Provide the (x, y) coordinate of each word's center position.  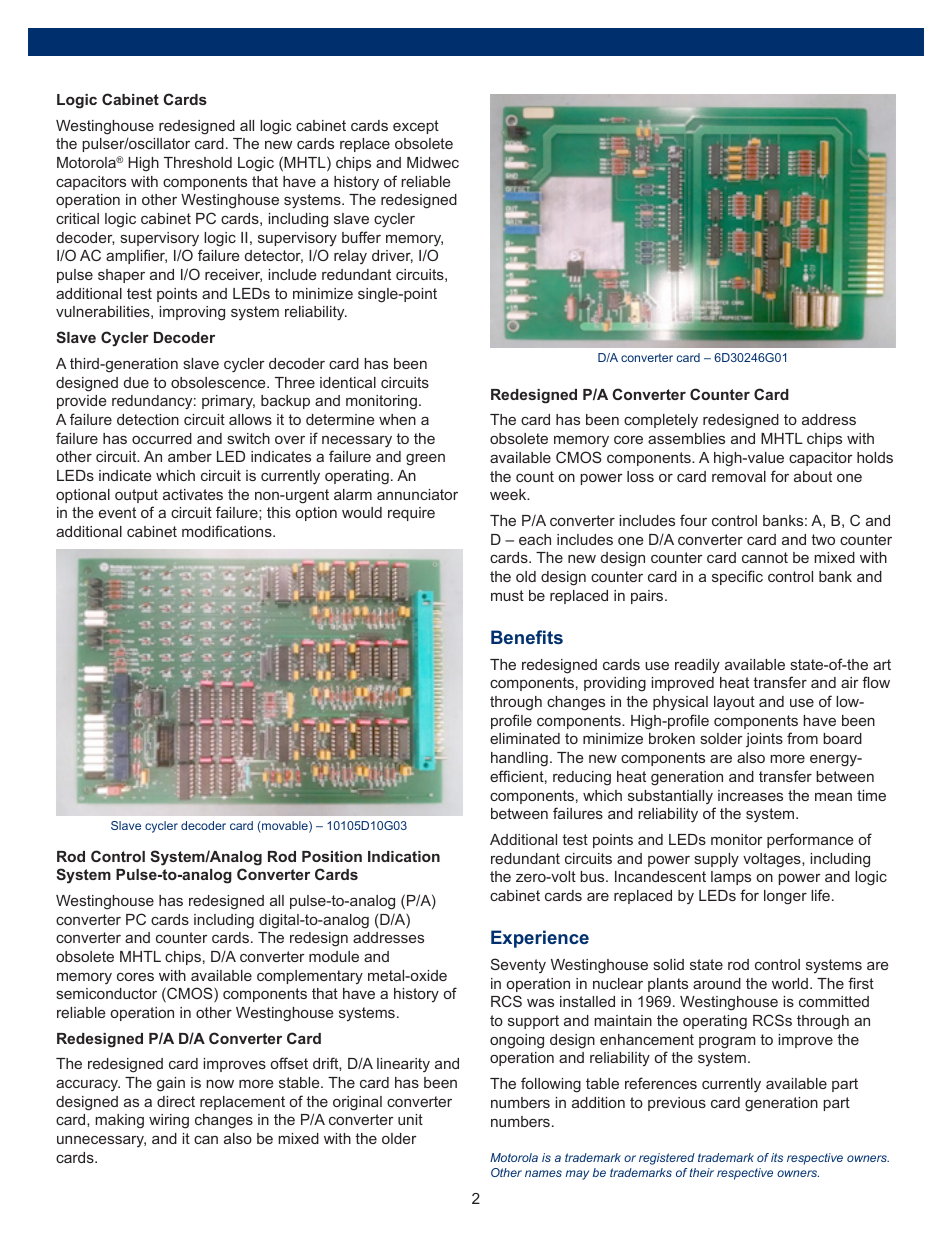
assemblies (686, 438)
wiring (169, 1121)
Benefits (527, 637)
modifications (228, 531)
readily (697, 666)
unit (410, 1119)
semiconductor (107, 993)
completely (661, 421)
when (397, 419)
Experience (540, 939)
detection (148, 419)
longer (785, 897)
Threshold (198, 162)
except (416, 127)
